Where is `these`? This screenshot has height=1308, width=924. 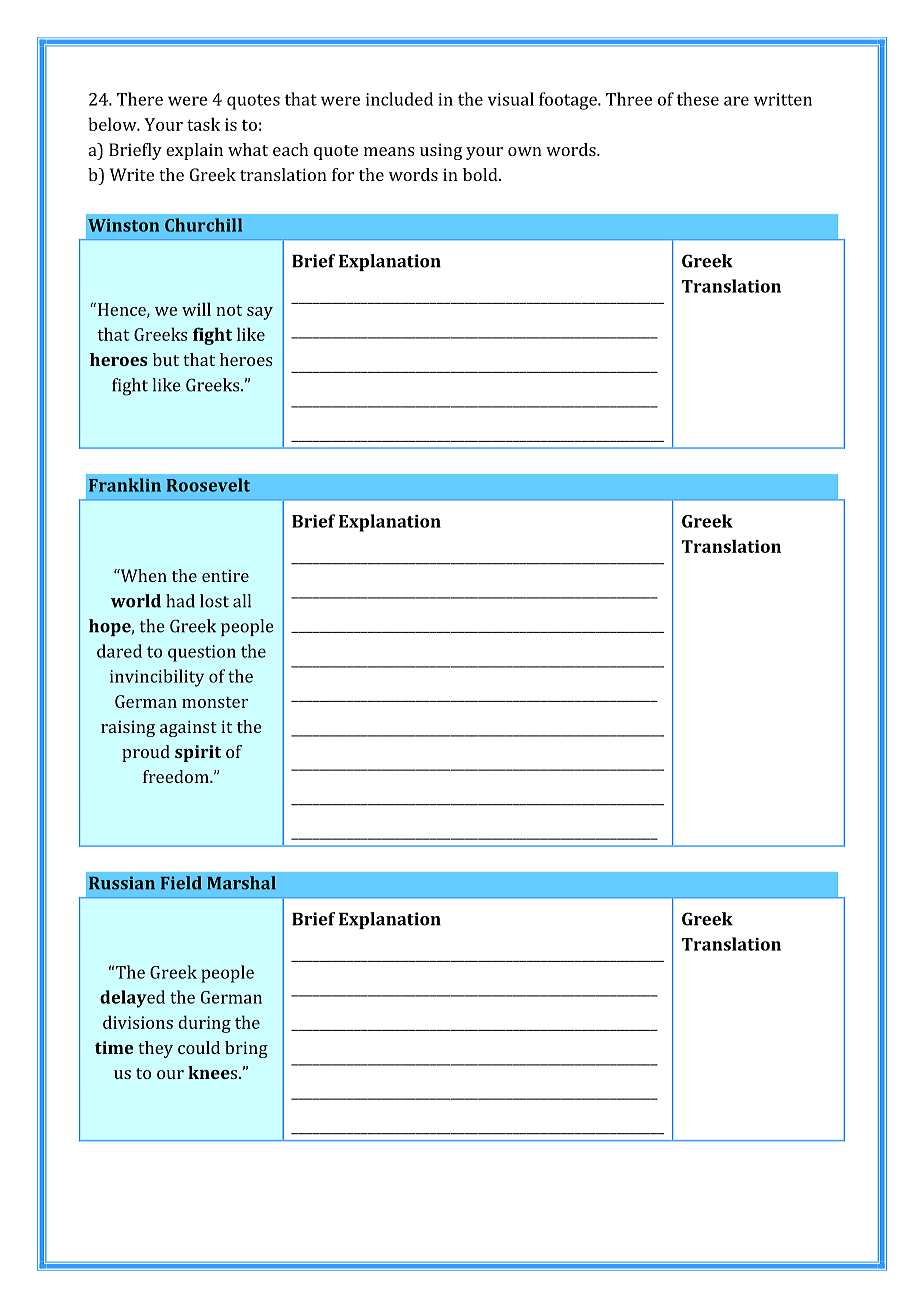
these is located at coordinates (698, 99).
